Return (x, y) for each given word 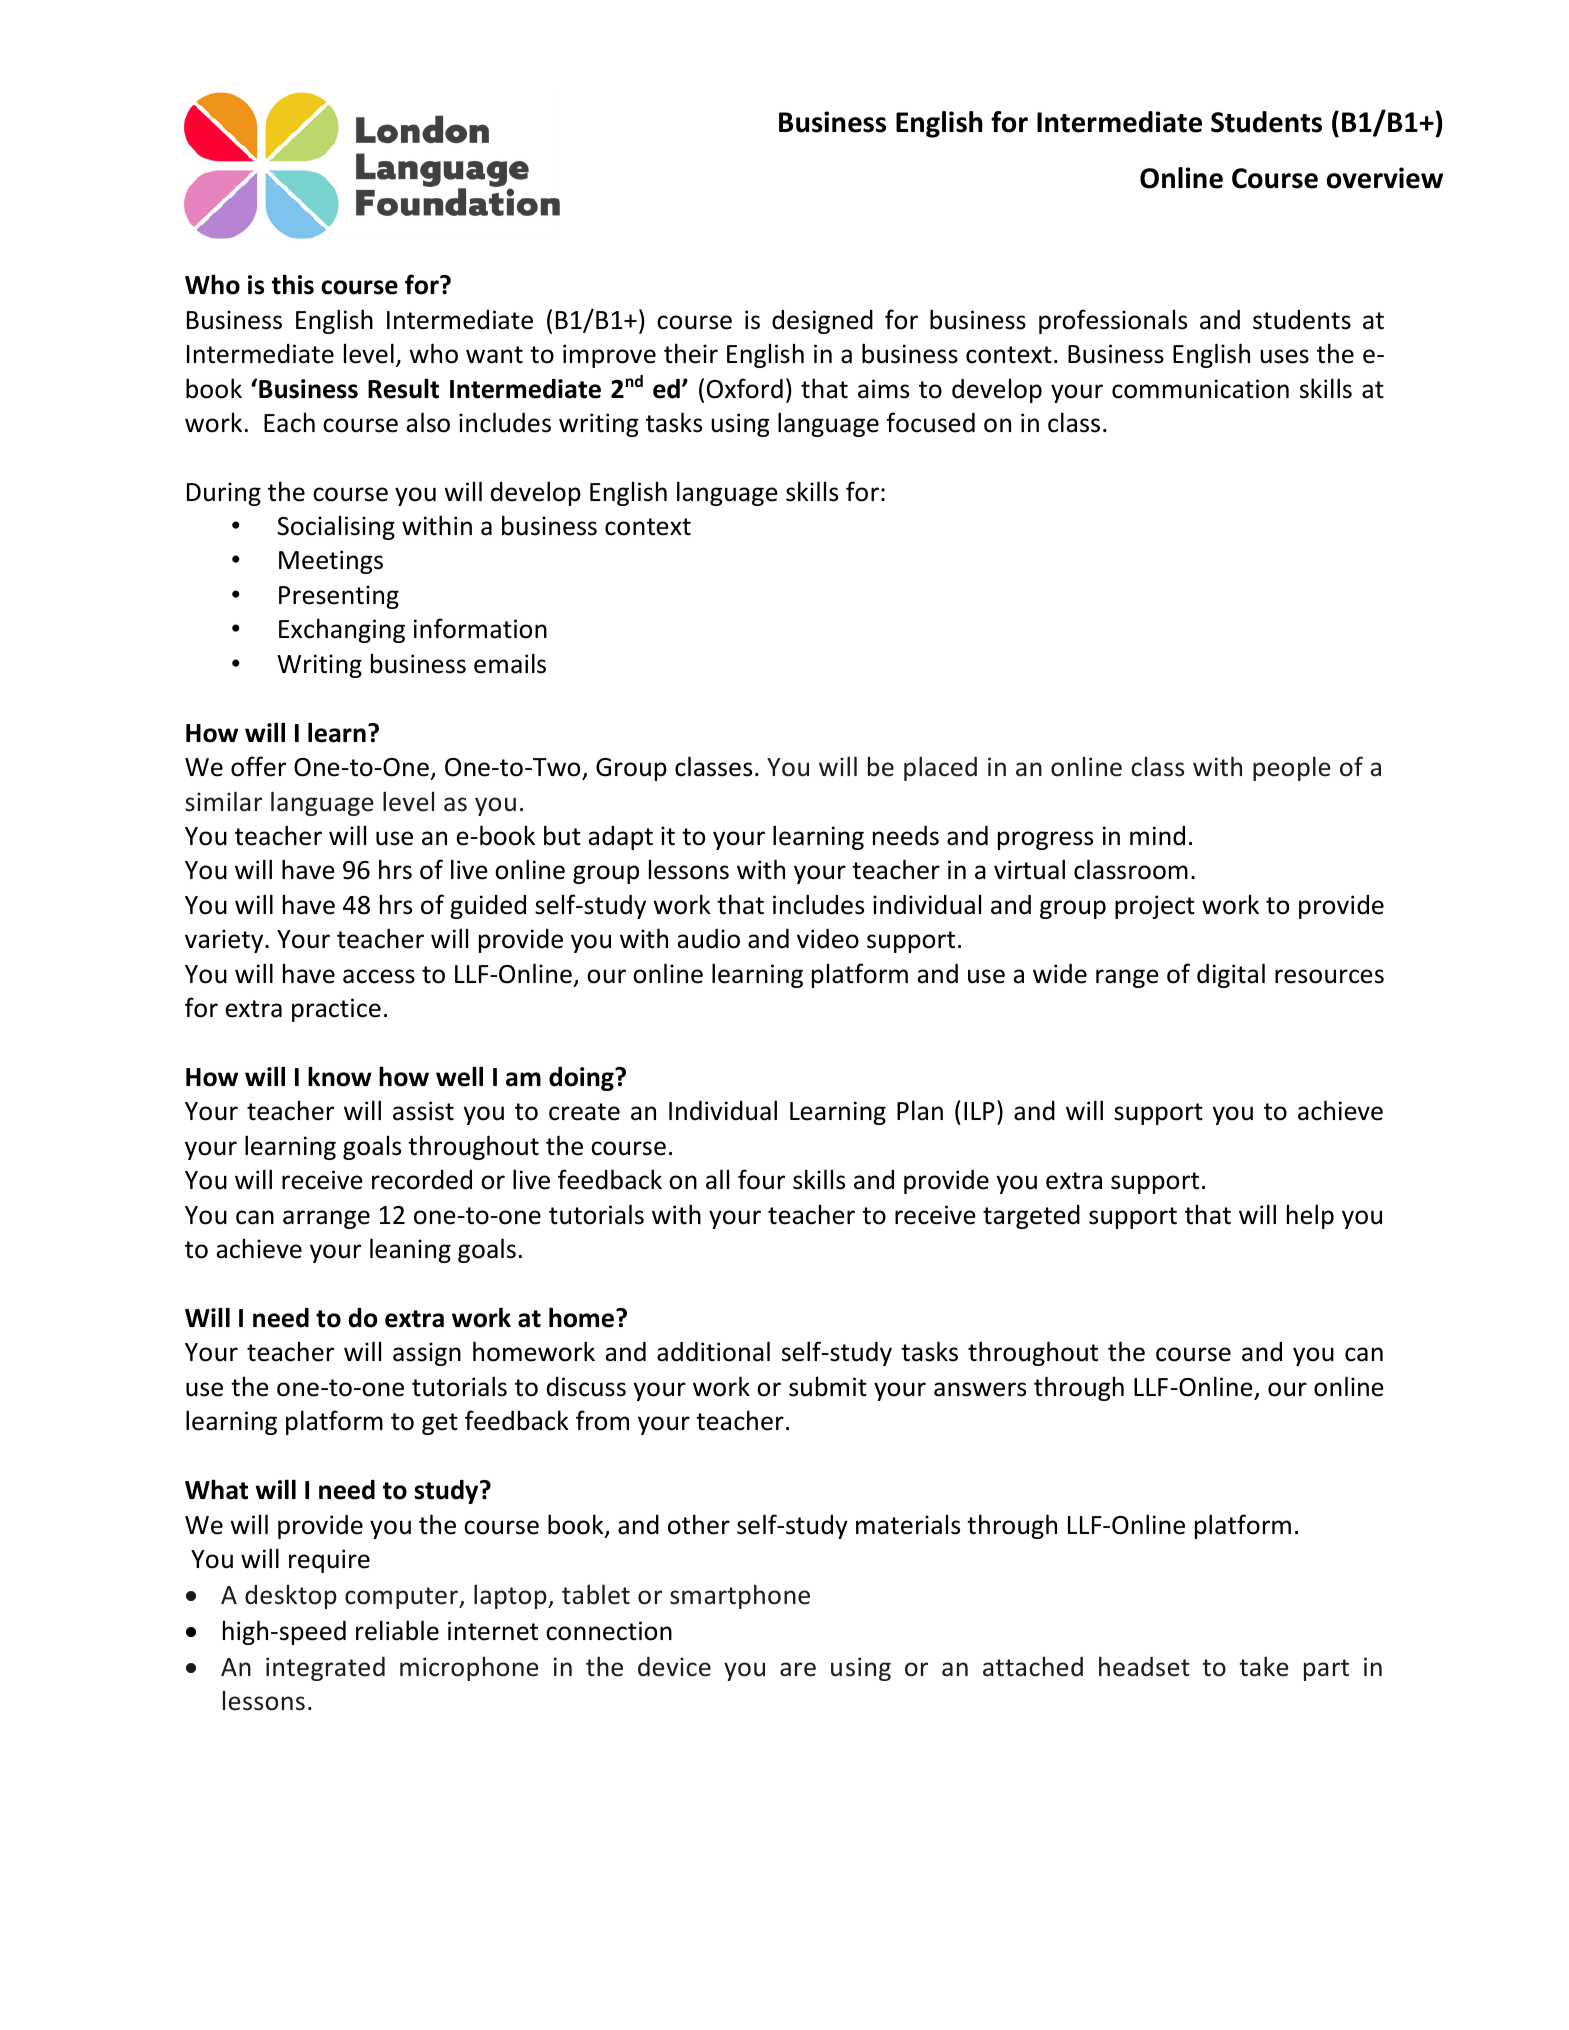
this (293, 284)
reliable (397, 1630)
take (1264, 1666)
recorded (422, 1180)
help (1310, 1216)
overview (1385, 178)
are (798, 1669)
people (1292, 768)
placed (940, 768)
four (761, 1179)
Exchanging (342, 630)
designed (822, 322)
